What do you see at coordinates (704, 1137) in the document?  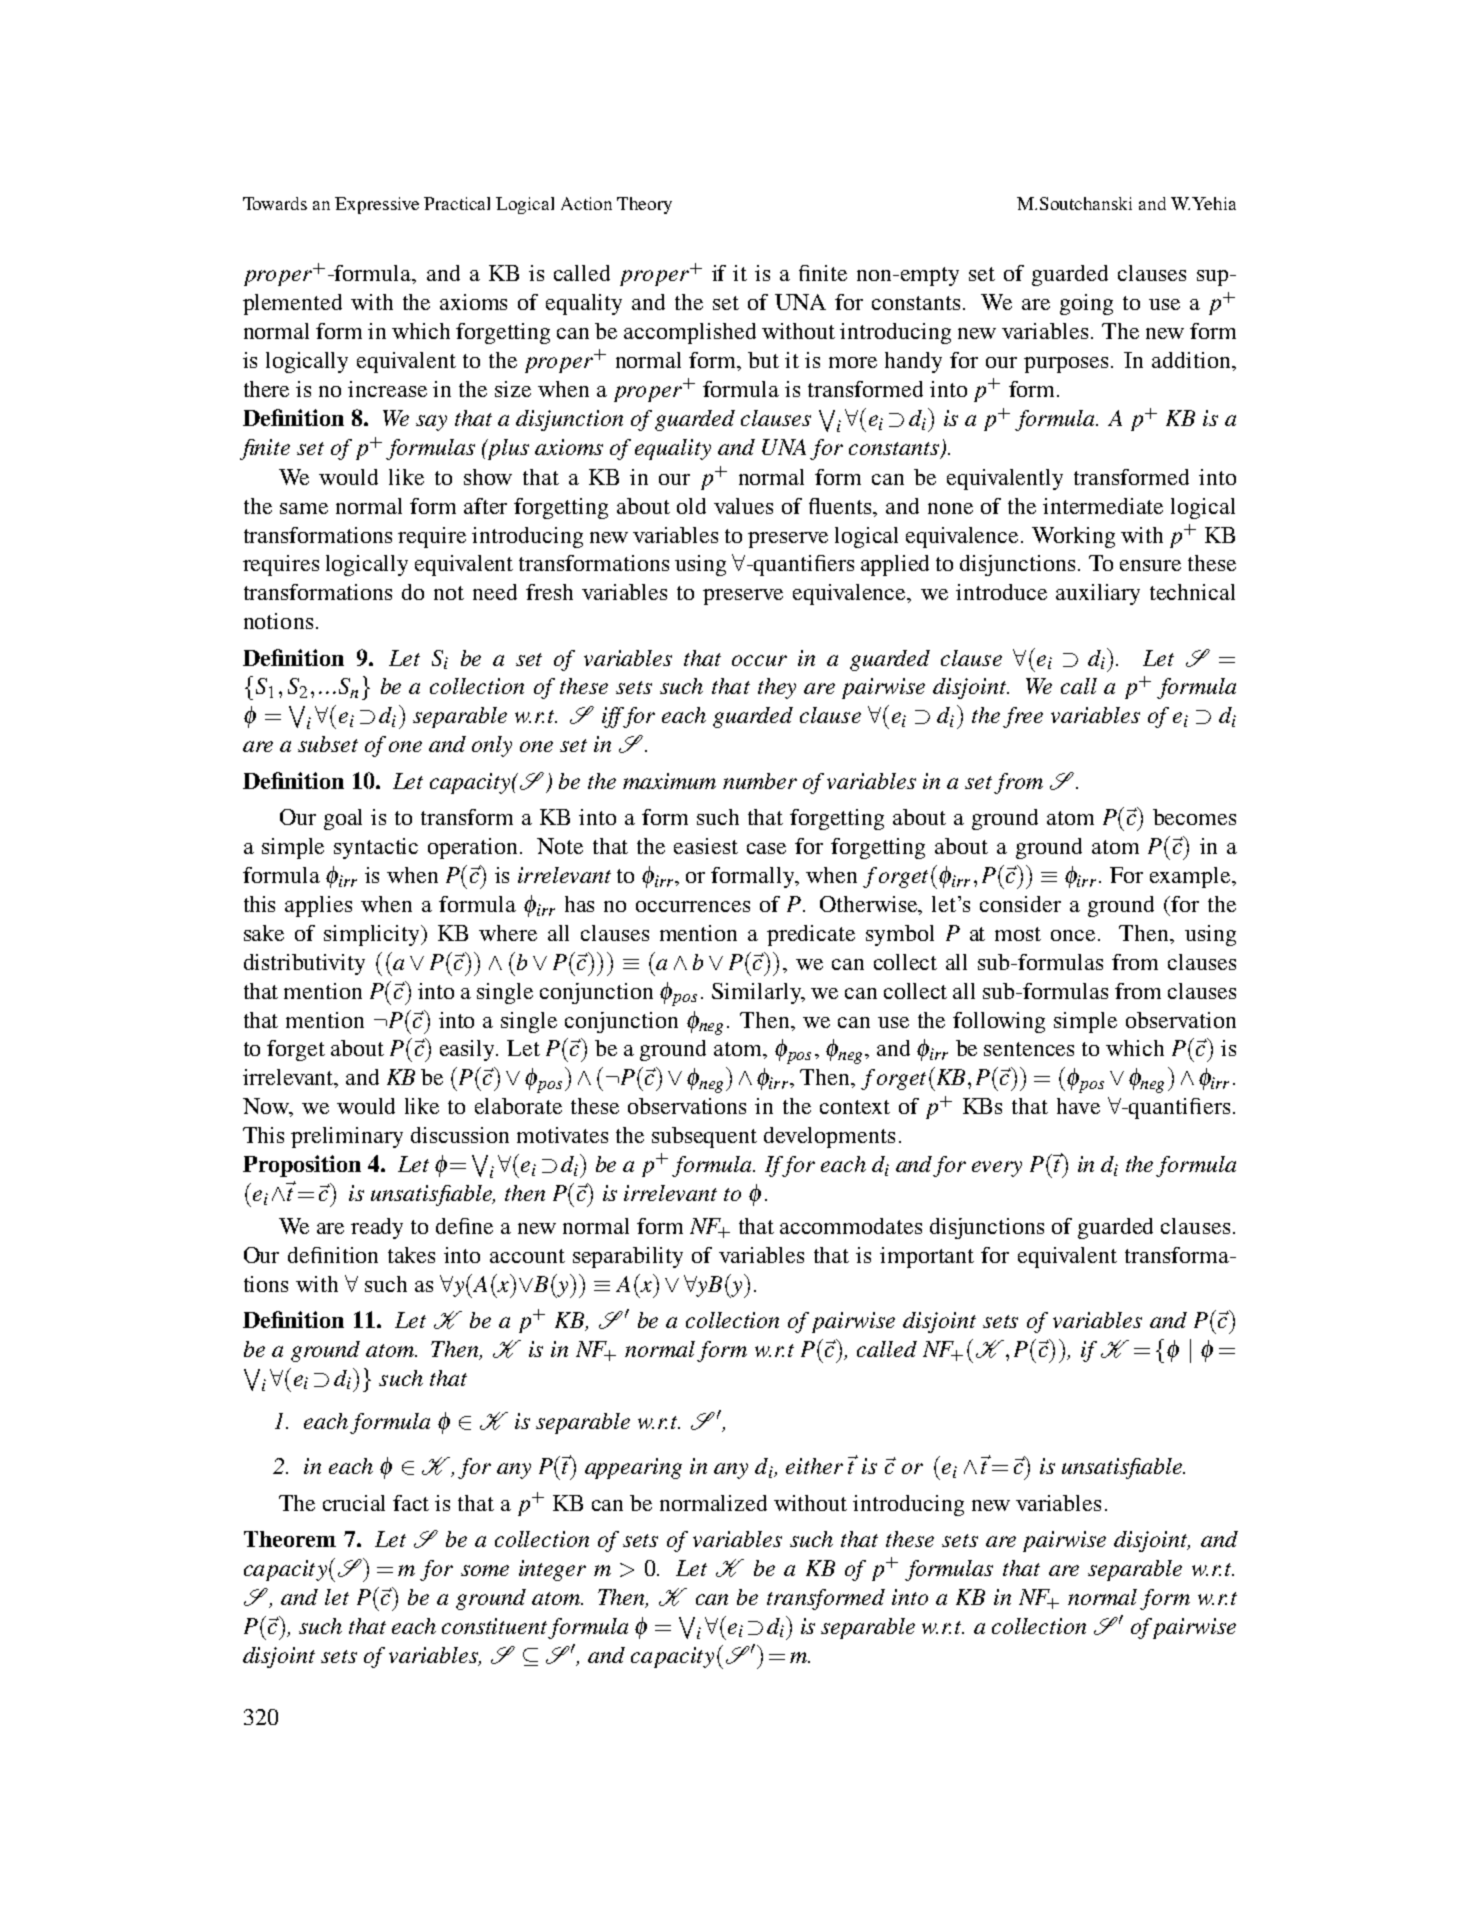 I see `subsequent` at bounding box center [704, 1137].
